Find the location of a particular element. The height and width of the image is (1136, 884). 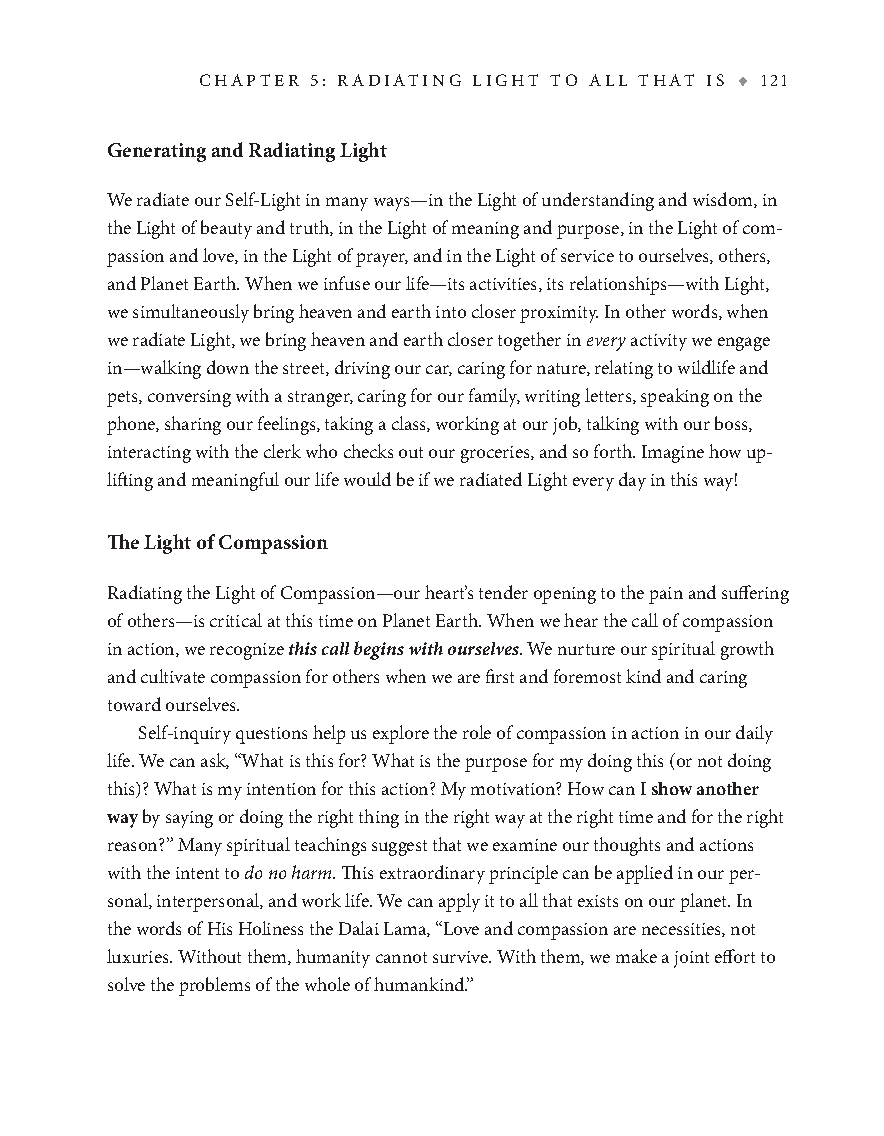

understanding is located at coordinates (598, 201).
